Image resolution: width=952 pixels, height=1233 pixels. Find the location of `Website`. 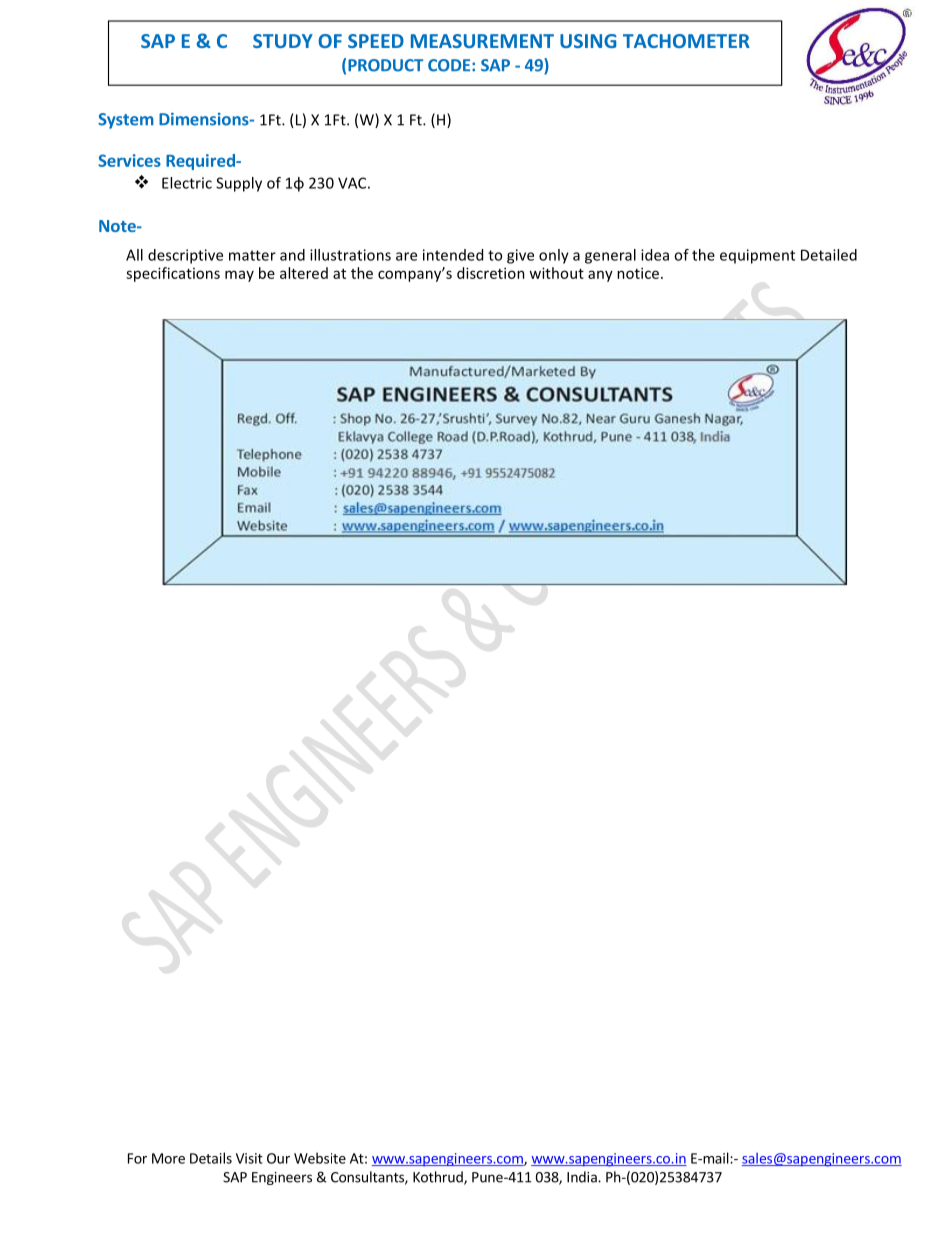

Website is located at coordinates (320, 1158).
